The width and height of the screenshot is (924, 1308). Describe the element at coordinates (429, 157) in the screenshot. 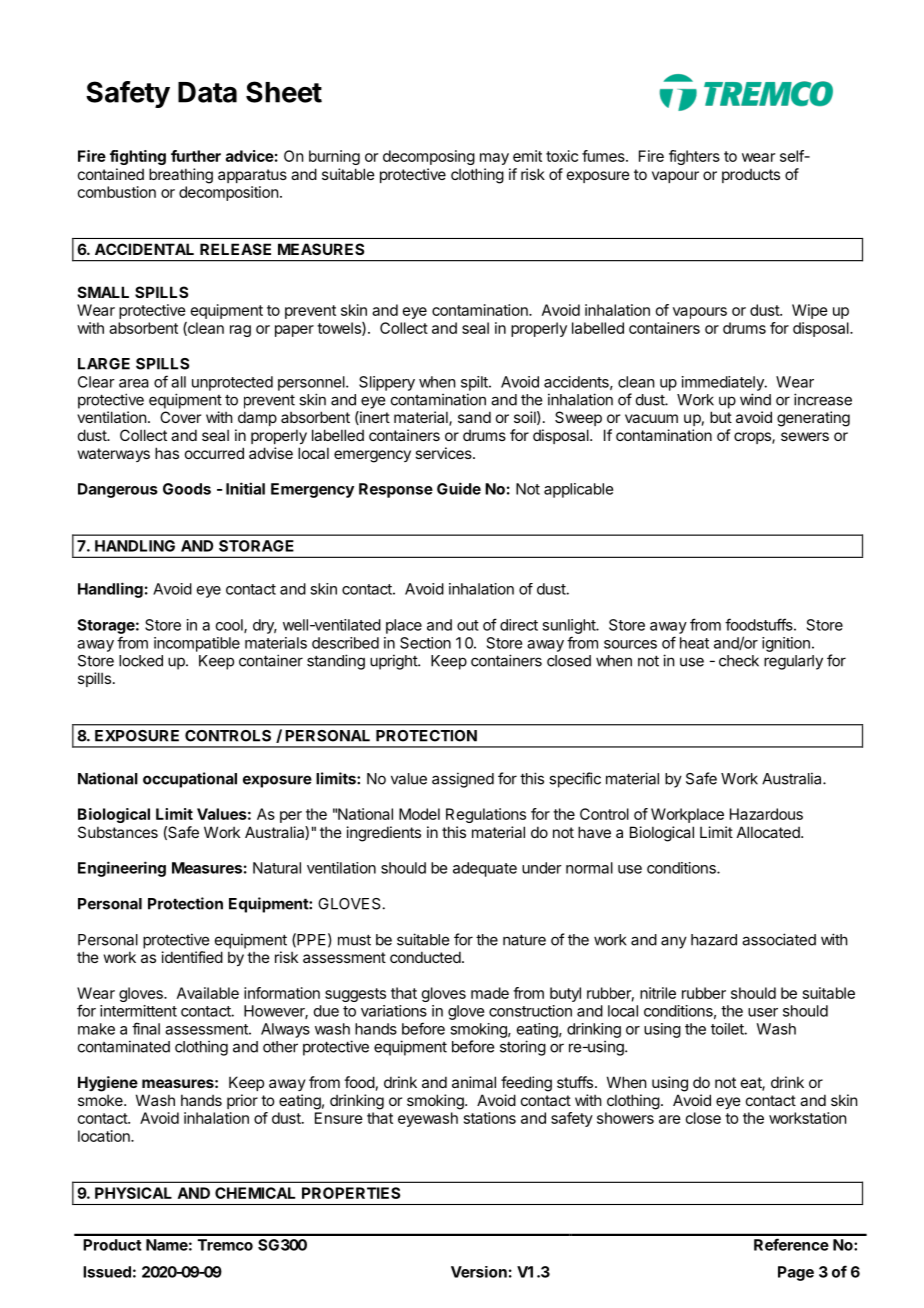

I see `decomposing` at that location.
